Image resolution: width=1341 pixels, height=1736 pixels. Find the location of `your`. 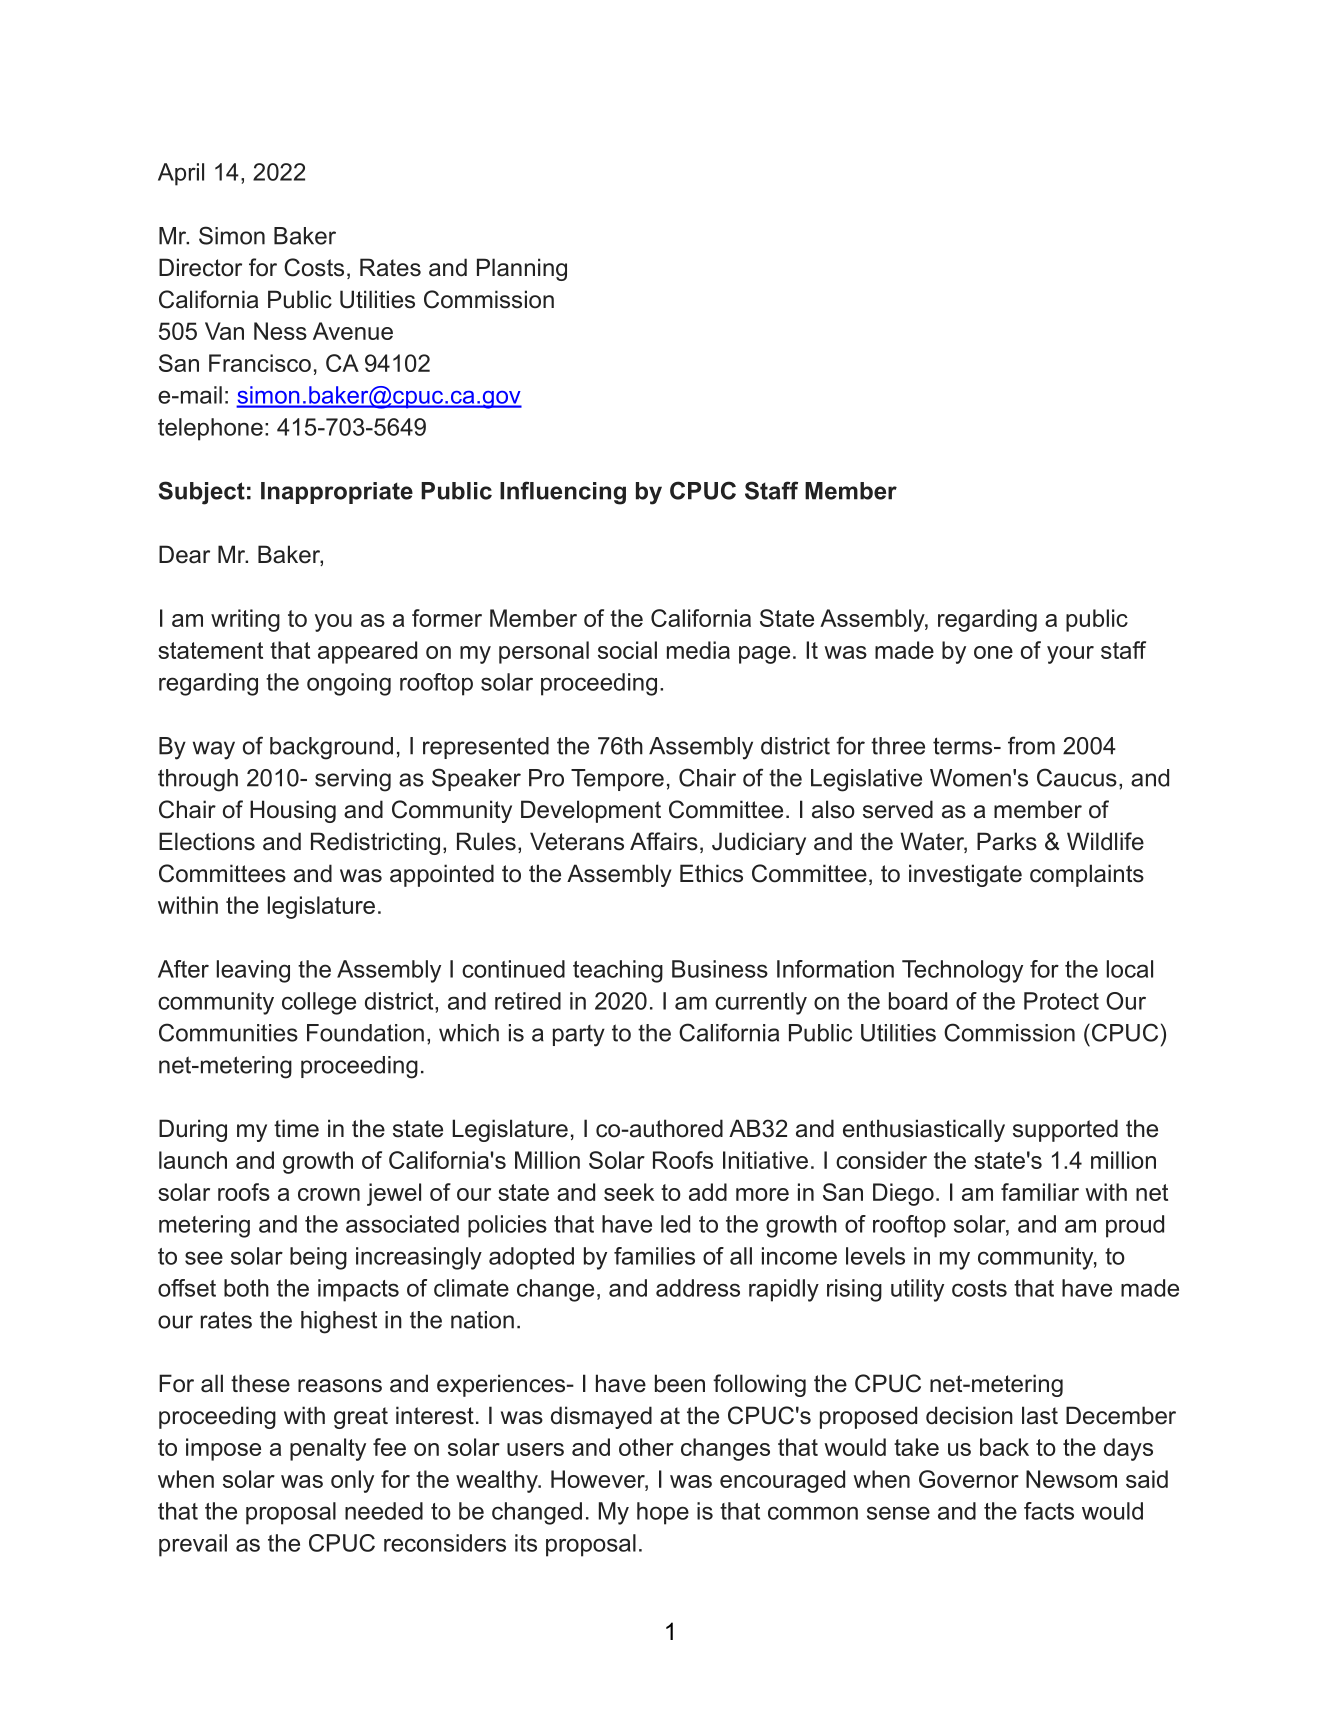

your is located at coordinates (1070, 655).
